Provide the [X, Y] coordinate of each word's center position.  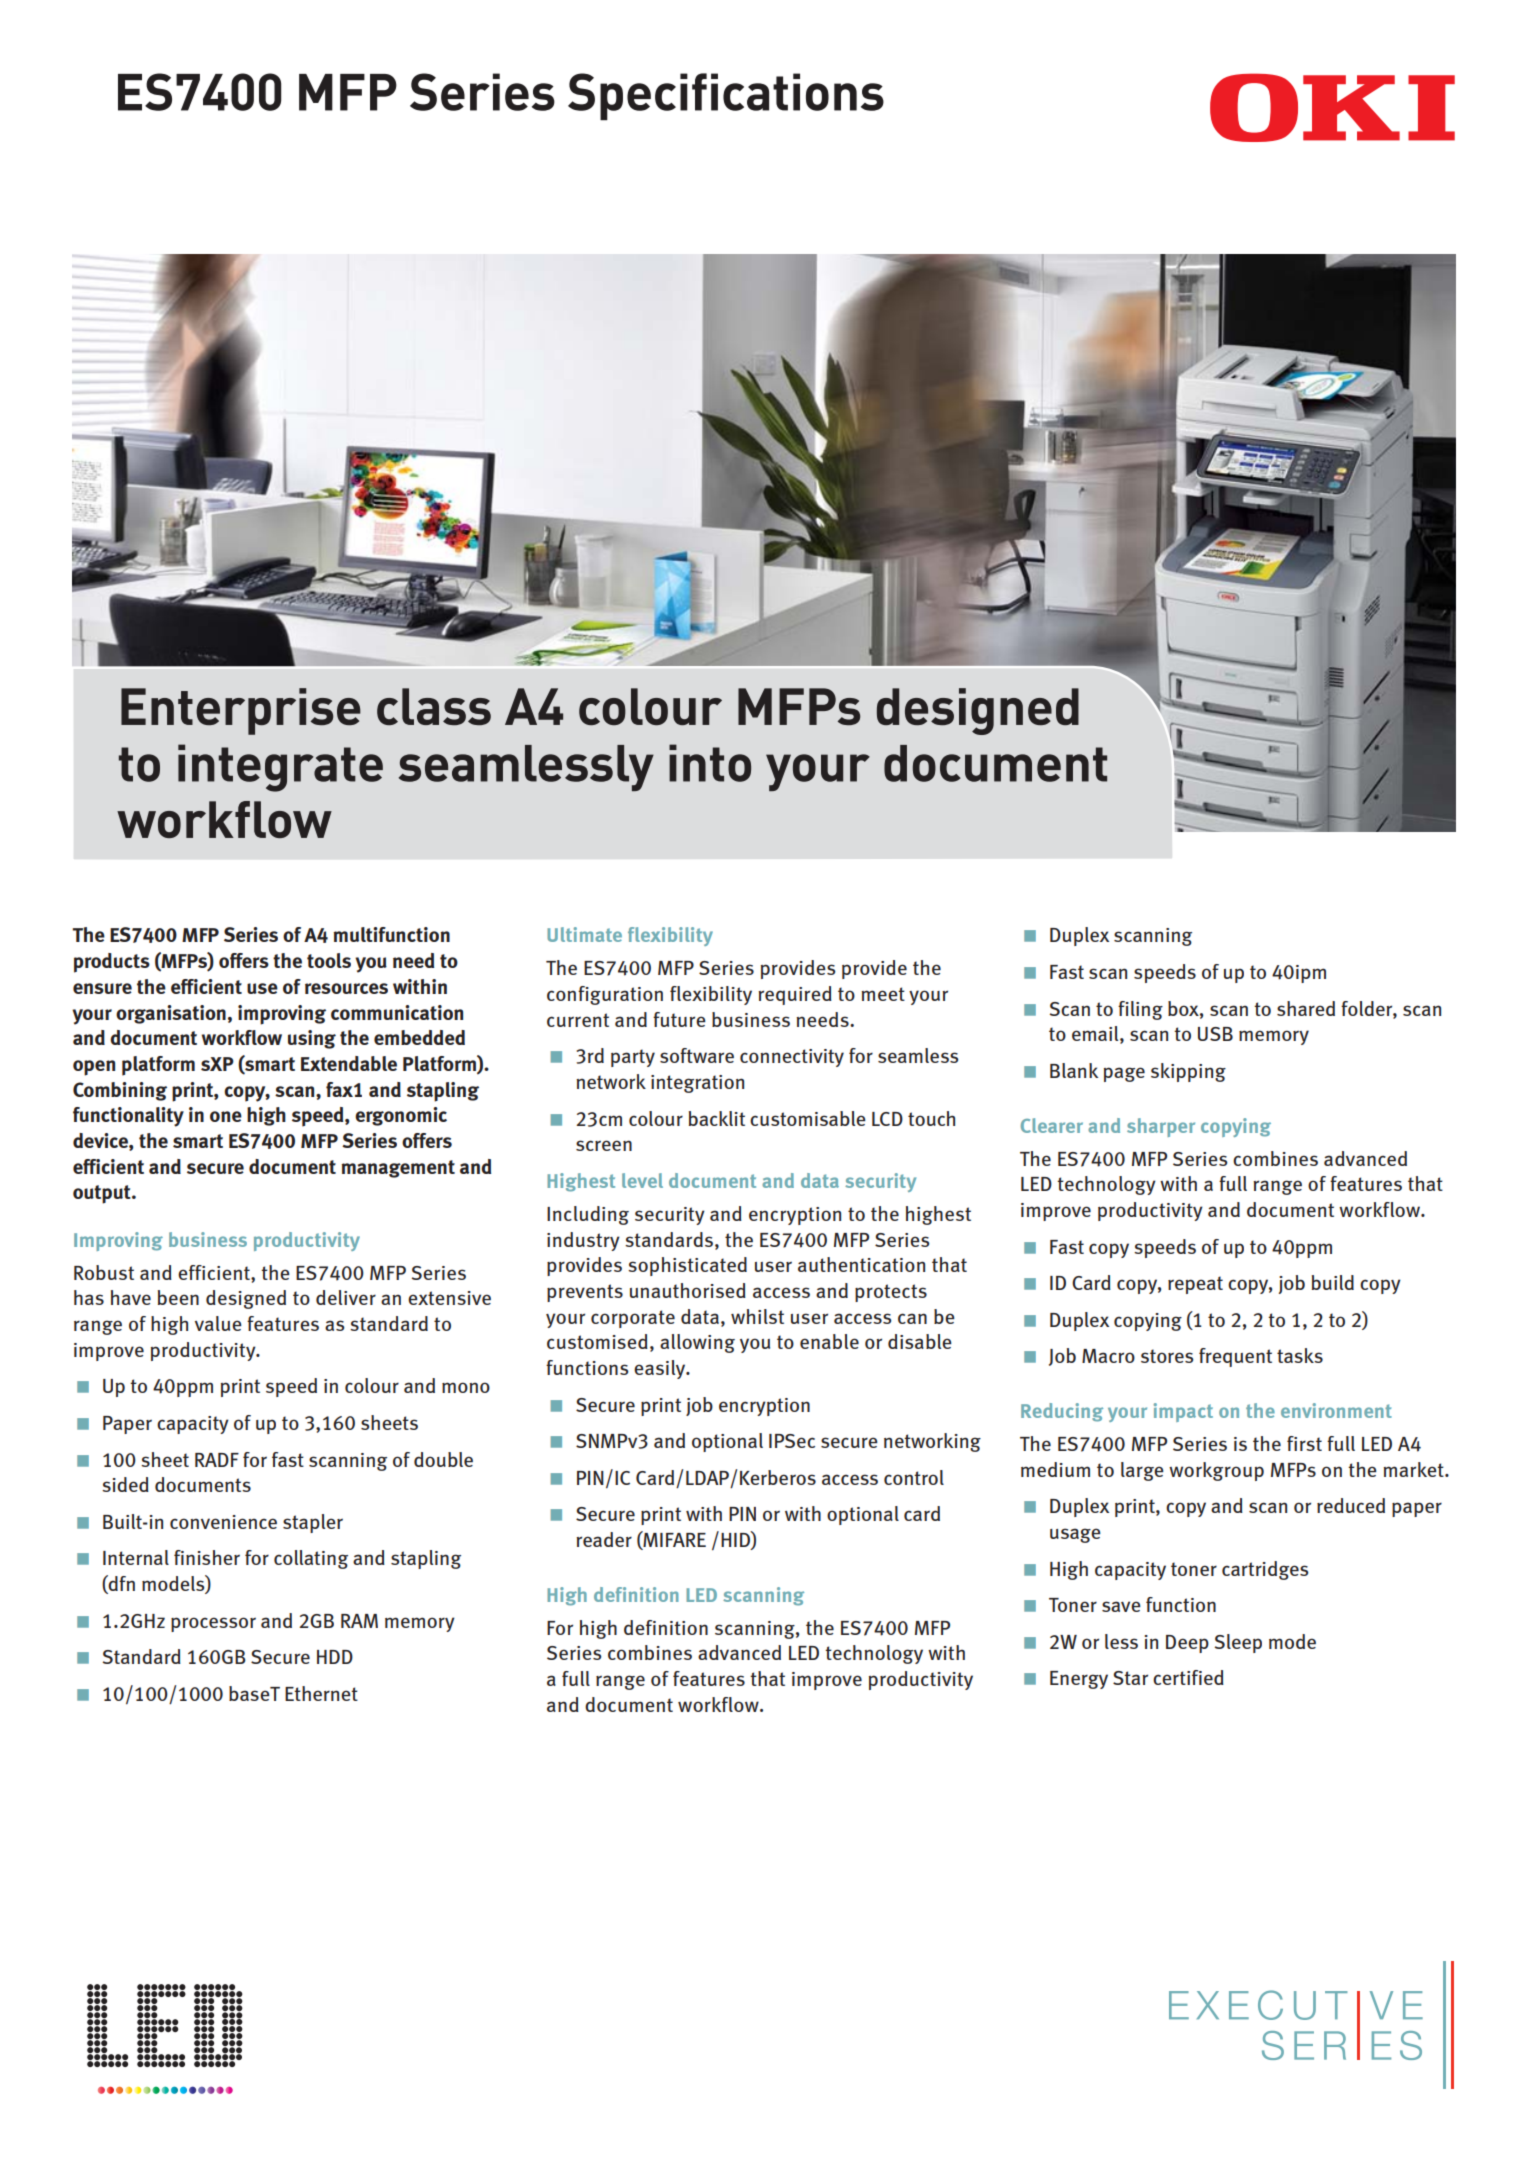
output [103, 1194]
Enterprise [241, 711]
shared [1306, 1008]
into [710, 763]
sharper [1161, 1127]
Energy [1079, 1680]
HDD [335, 1657]
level [642, 1180]
